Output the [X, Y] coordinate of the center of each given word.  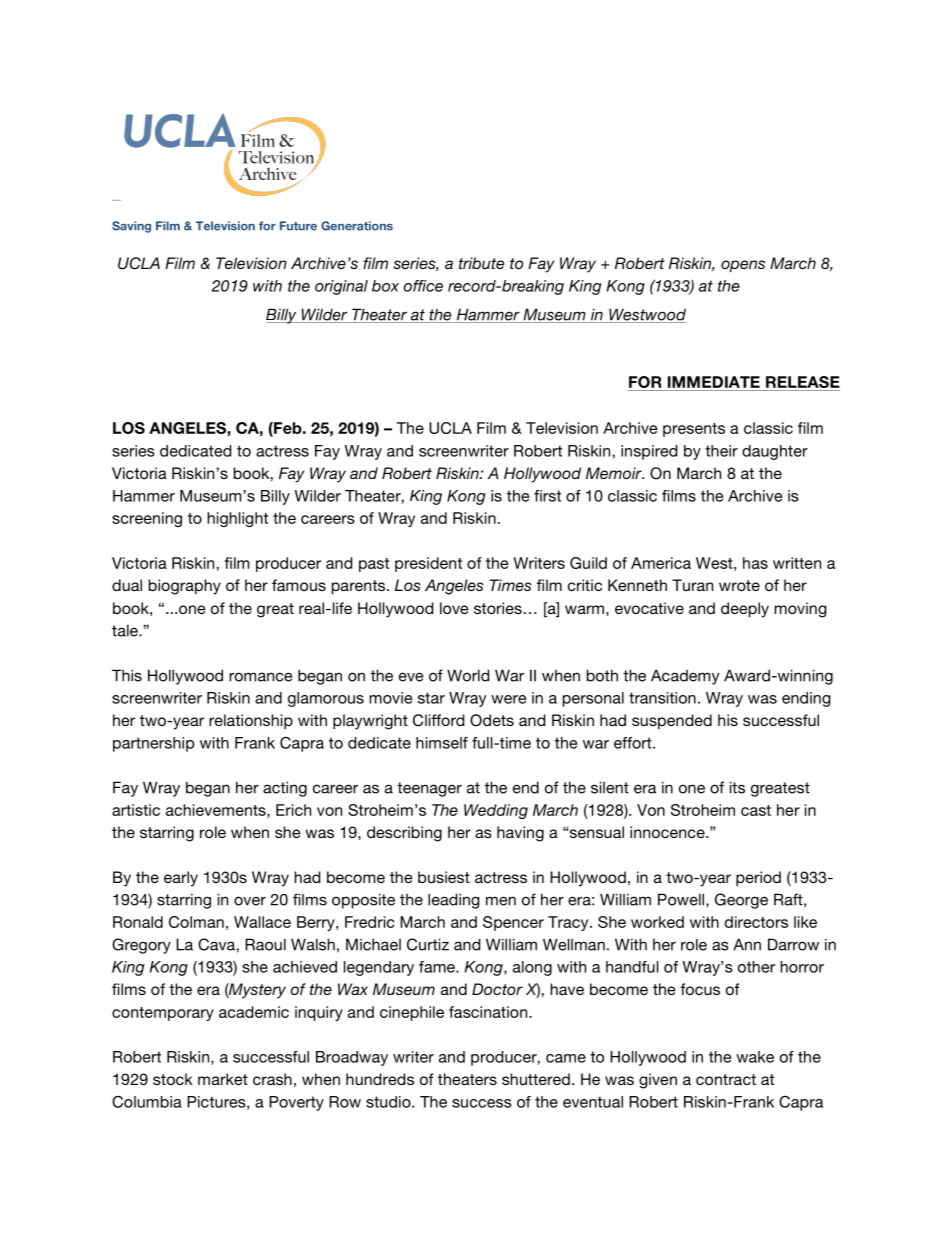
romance [260, 677]
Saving [131, 227]
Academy [685, 677]
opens [743, 266]
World [468, 675]
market [223, 1079]
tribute [481, 263]
